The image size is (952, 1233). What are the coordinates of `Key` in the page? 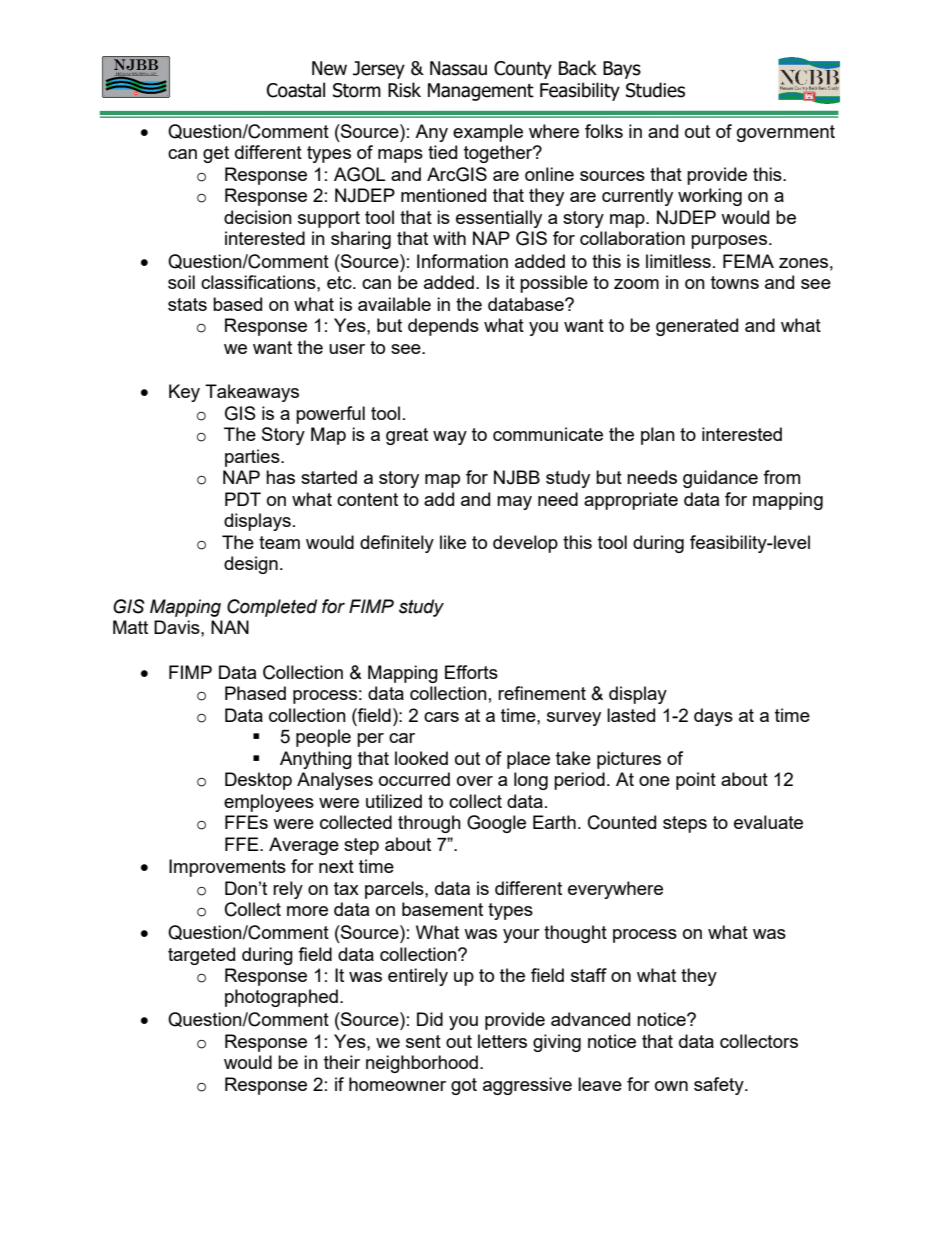 It's located at (184, 393).
